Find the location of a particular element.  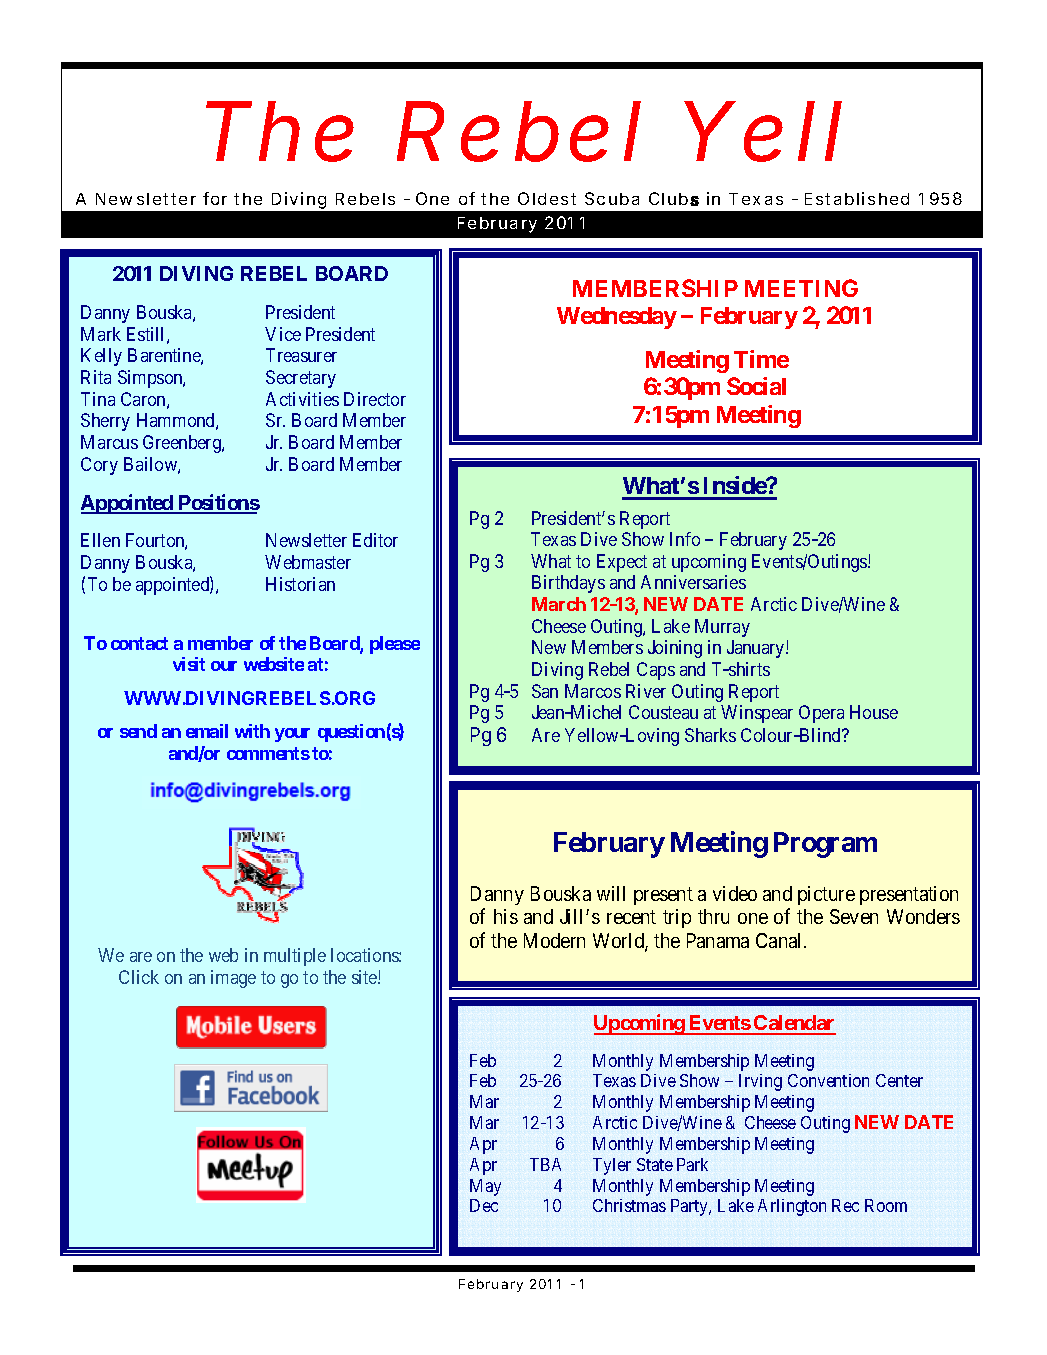

May is located at coordinates (485, 1187).
